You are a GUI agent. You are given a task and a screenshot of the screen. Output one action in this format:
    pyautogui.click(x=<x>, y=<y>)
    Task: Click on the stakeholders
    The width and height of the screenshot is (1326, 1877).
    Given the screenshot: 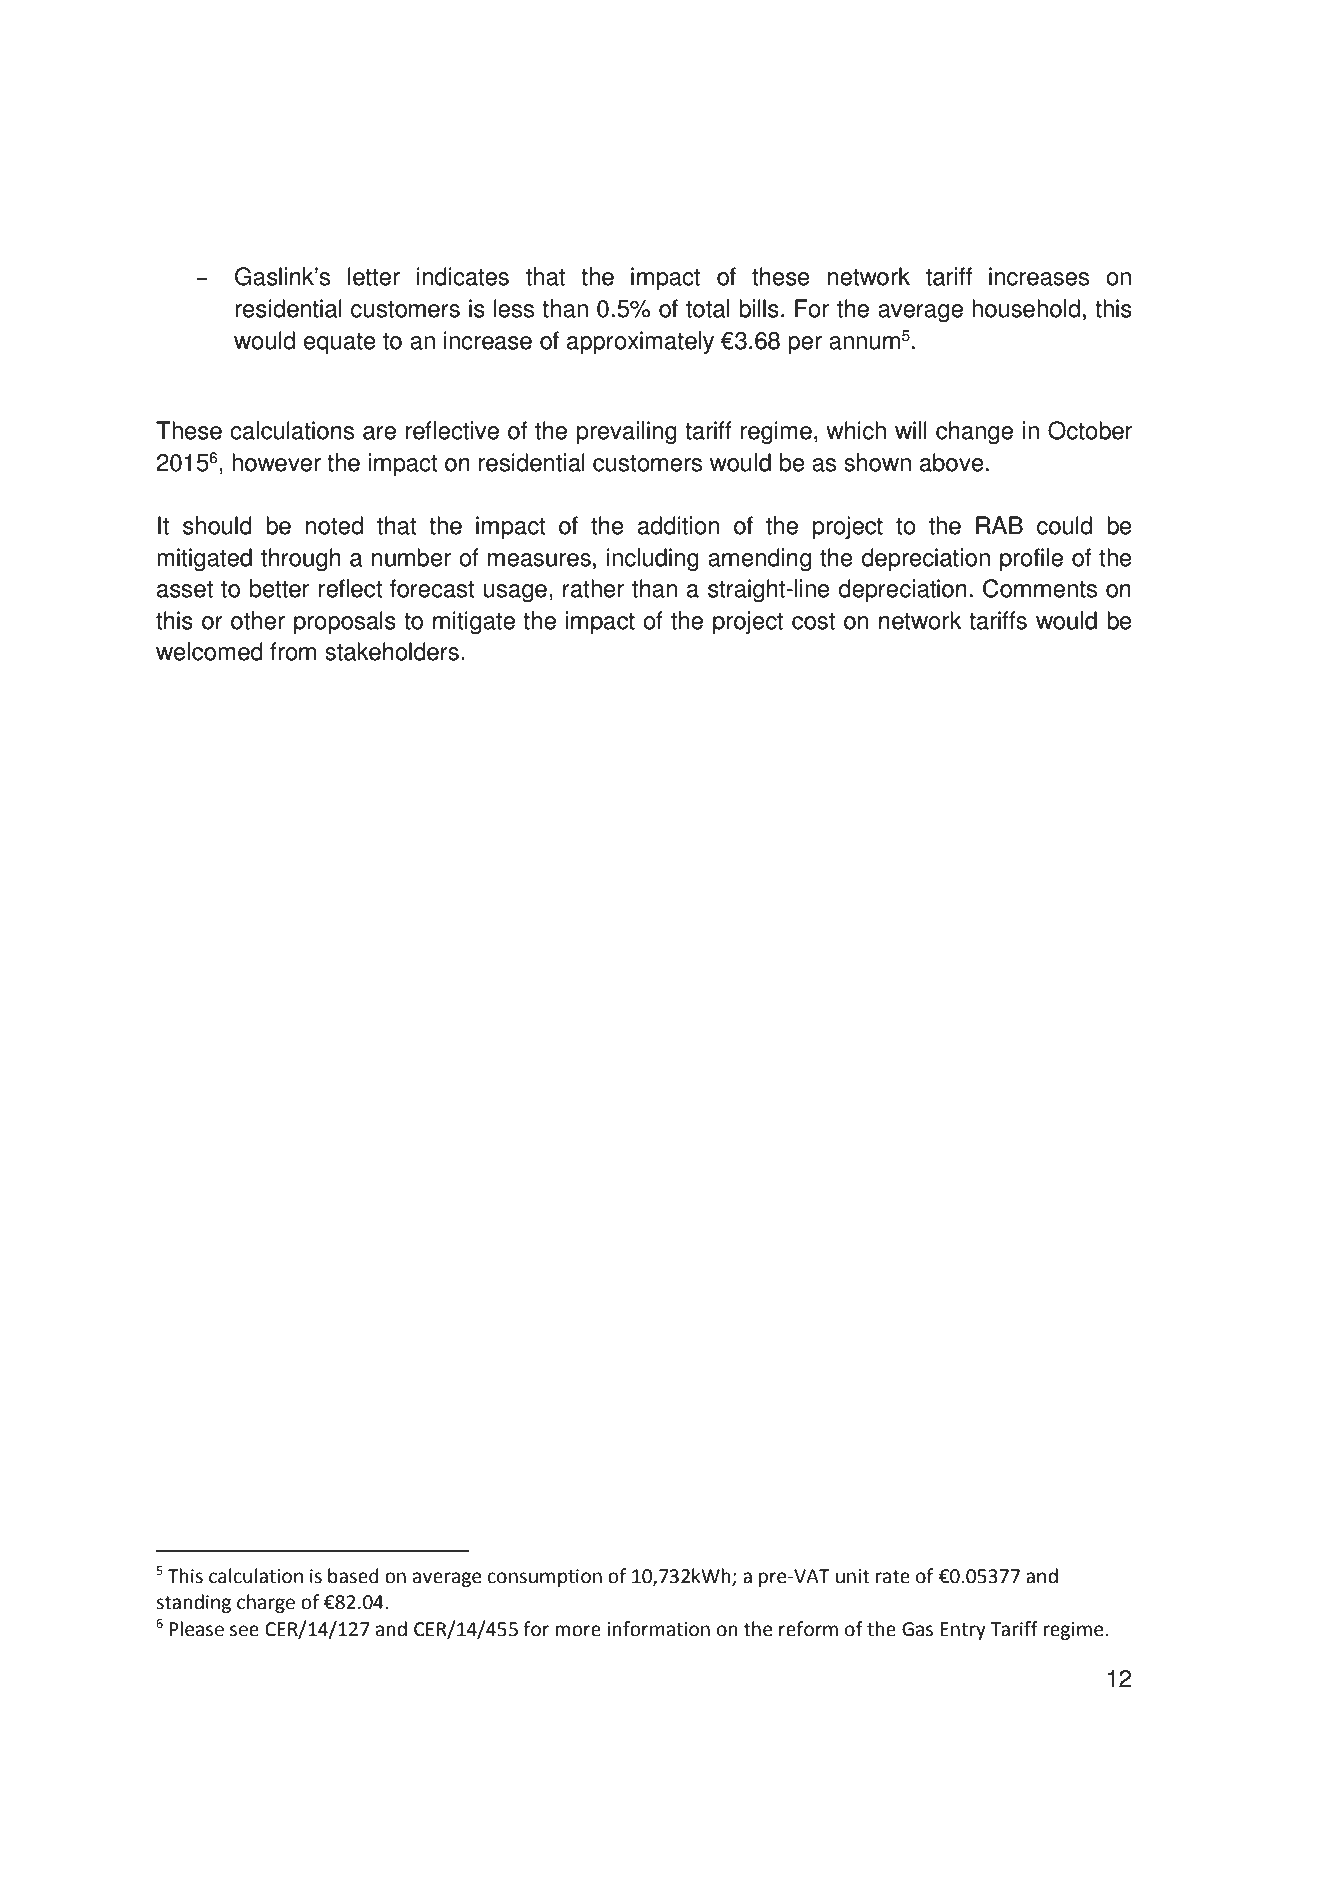 What is the action you would take?
    pyautogui.click(x=392, y=651)
